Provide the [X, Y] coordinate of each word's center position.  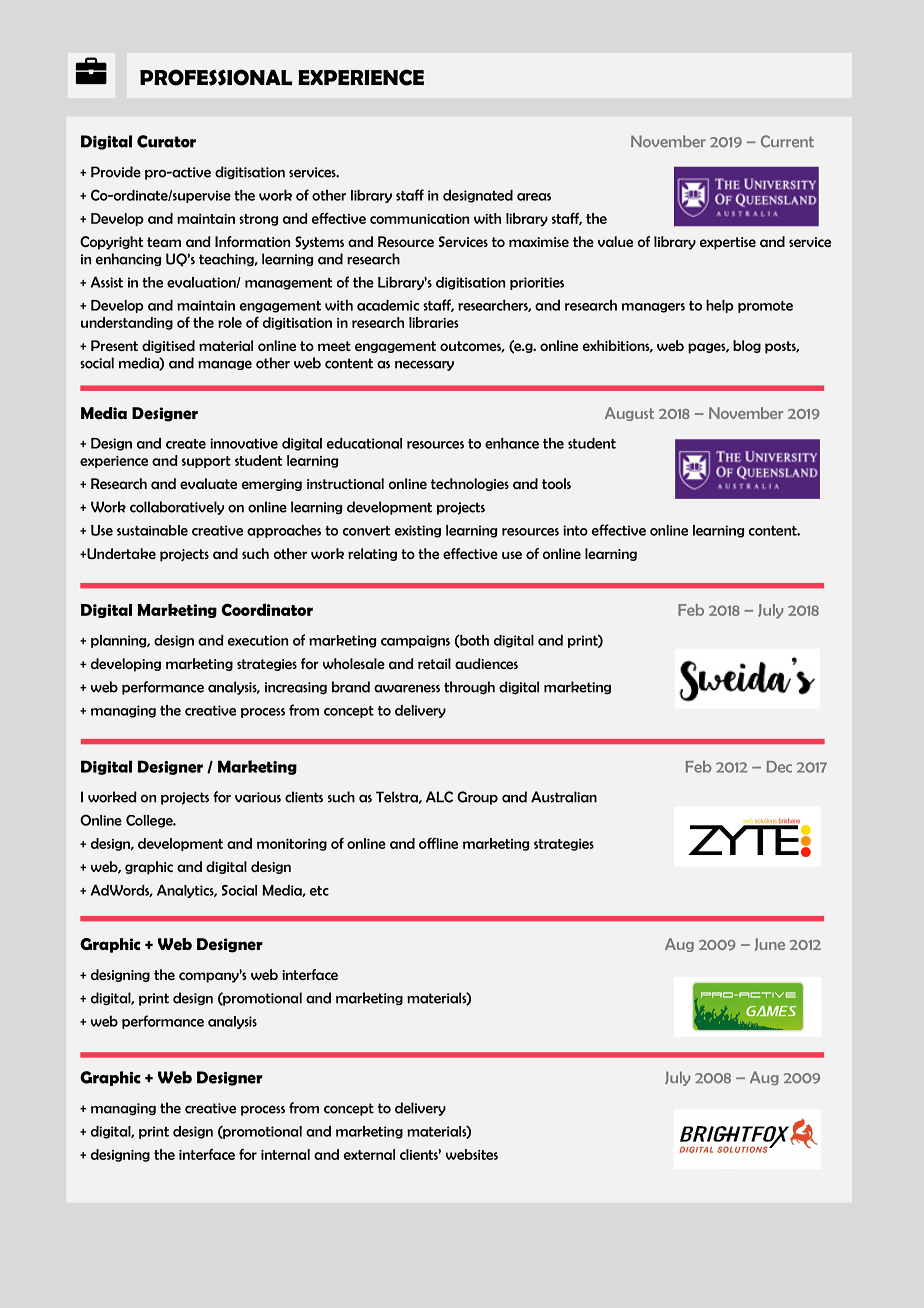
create [186, 444]
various [258, 797]
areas [534, 197]
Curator [166, 141]
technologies [470, 484]
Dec [779, 767]
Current [787, 141]
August [629, 414]
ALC [439, 797]
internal [285, 1154]
